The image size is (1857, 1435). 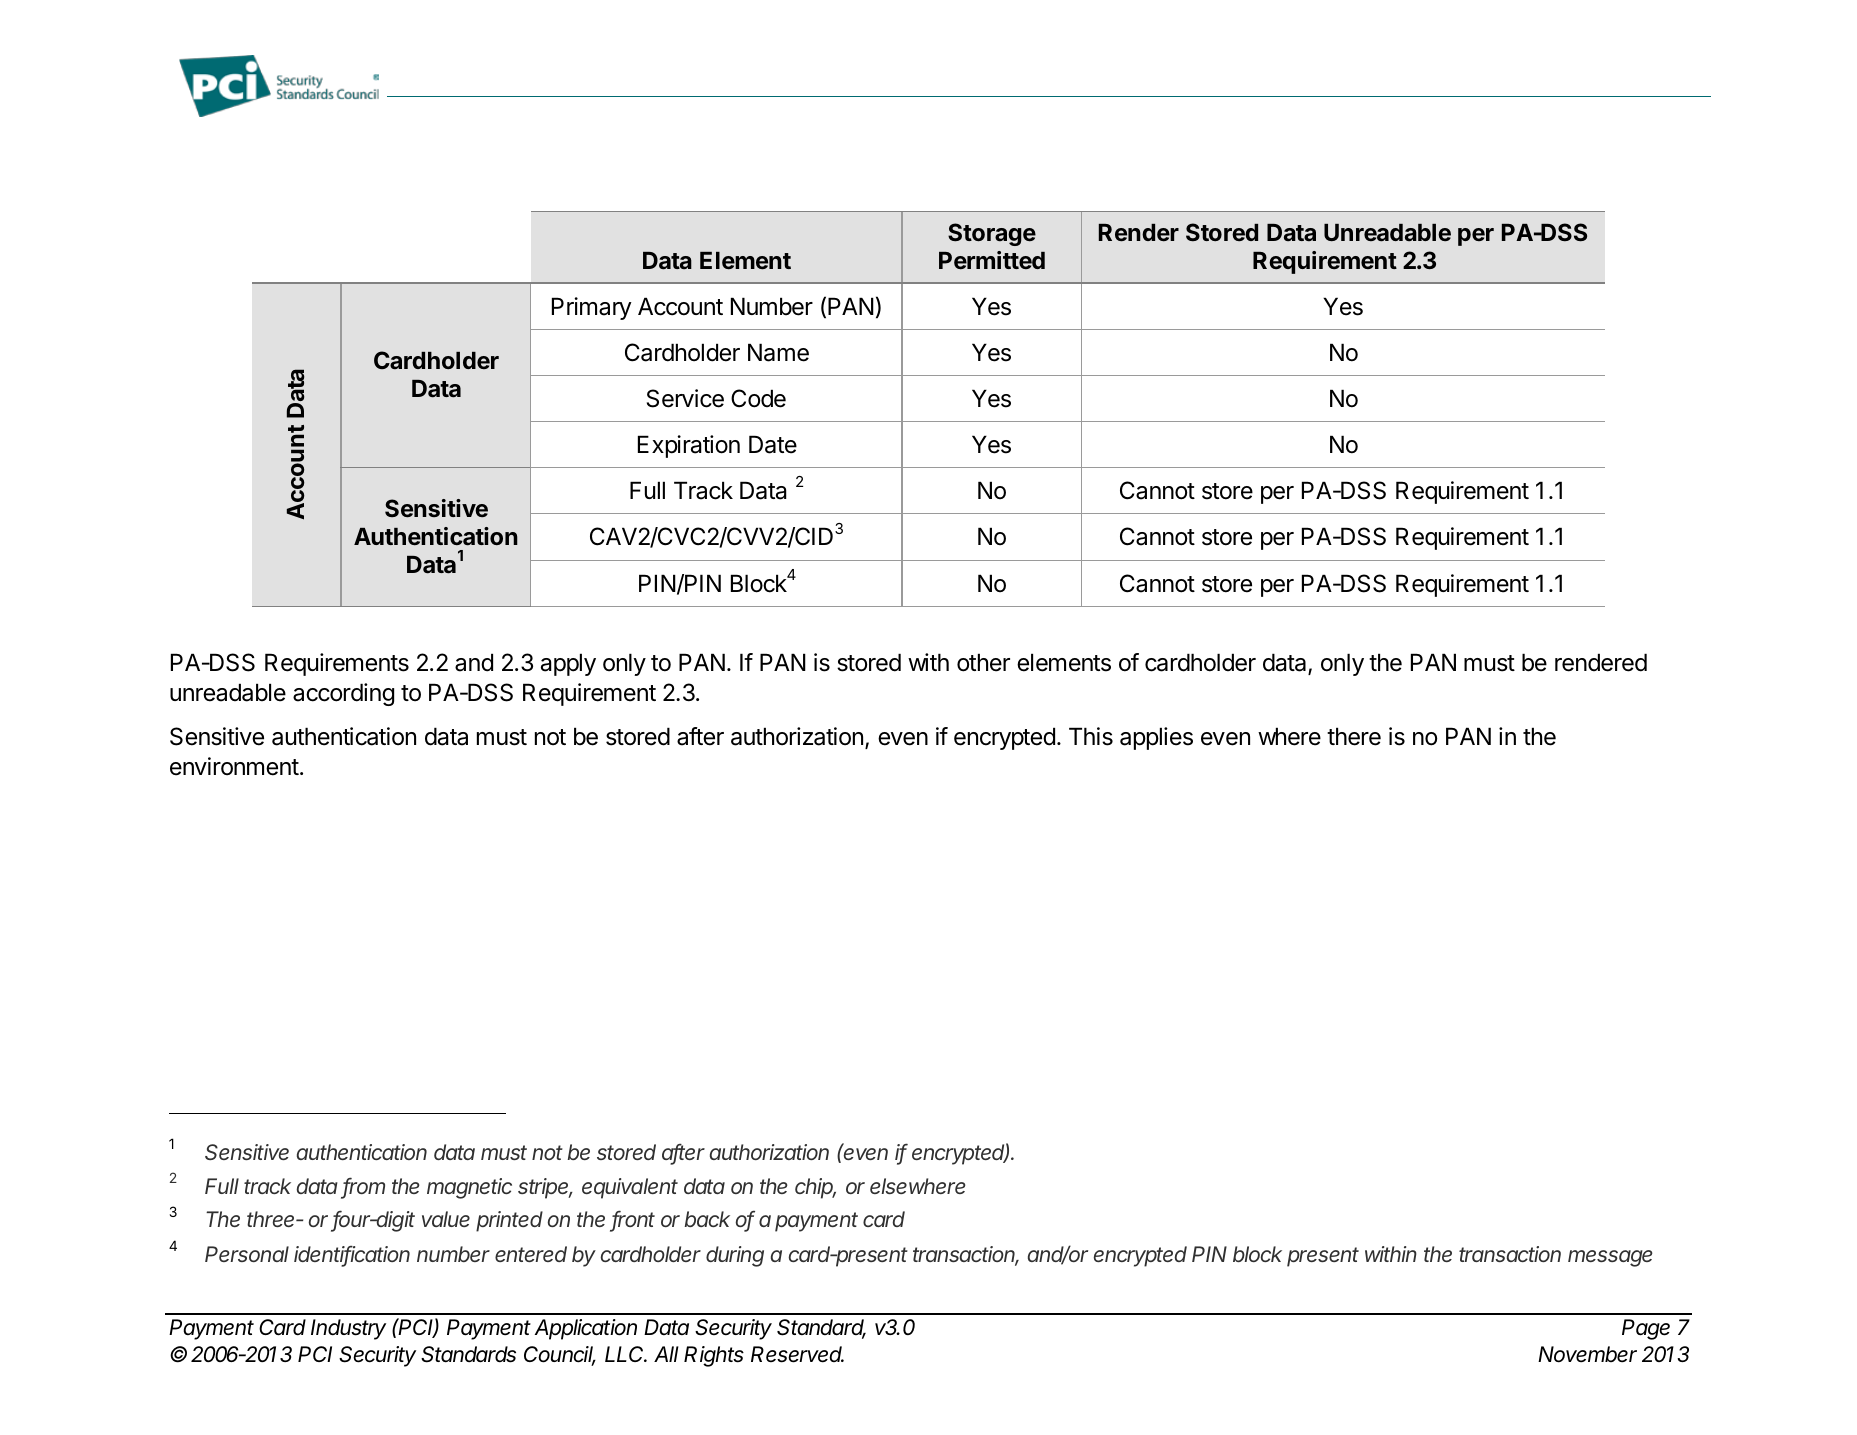 I want to click on Reserved, so click(x=797, y=1354).
